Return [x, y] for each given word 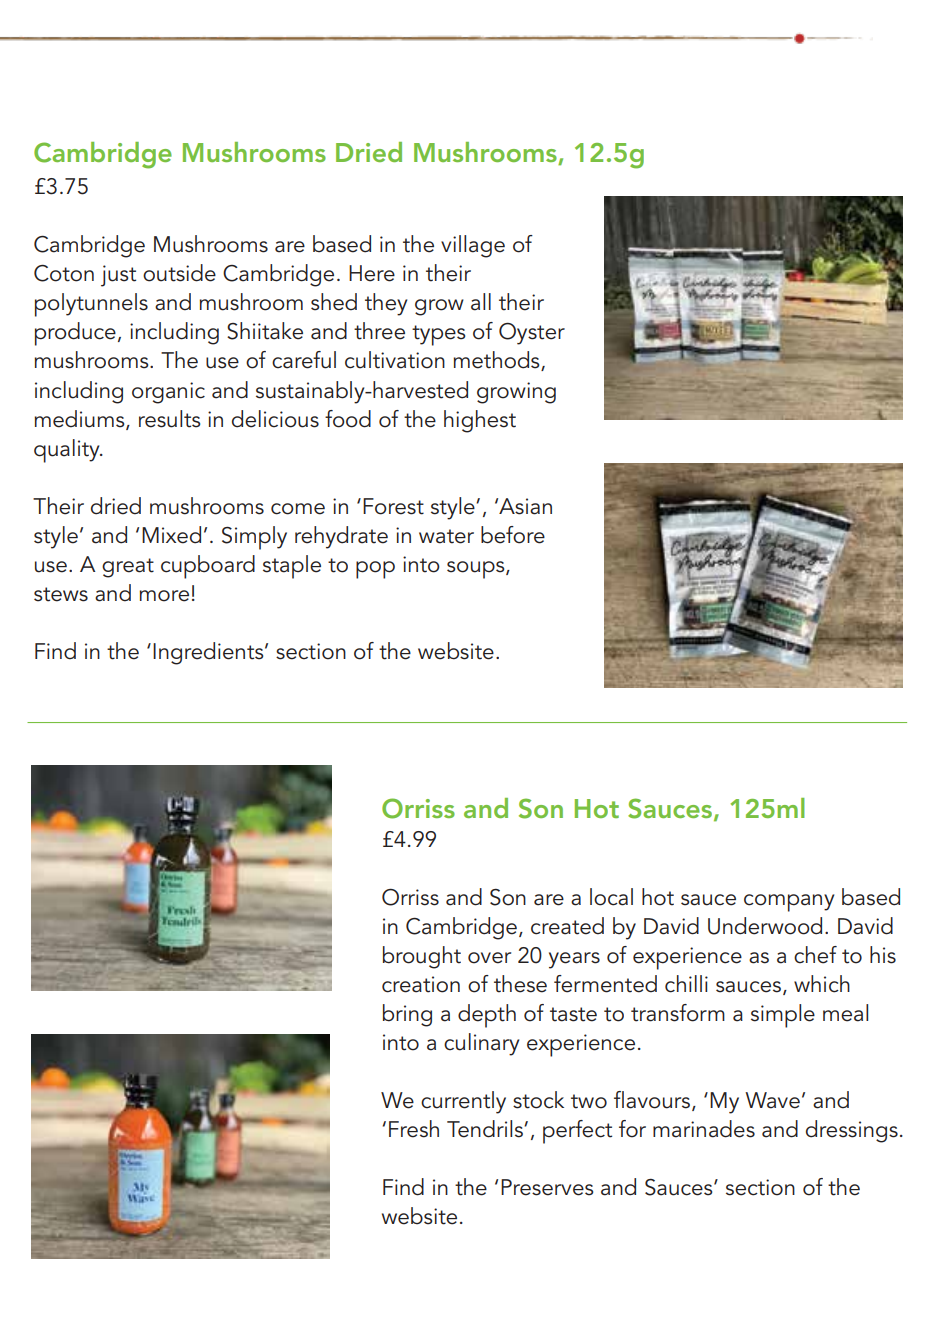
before [513, 535]
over [489, 958]
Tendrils [486, 1129]
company [789, 903]
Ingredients [209, 653]
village [473, 246]
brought [422, 957]
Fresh [414, 1129]
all [481, 302]
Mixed [171, 535]
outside [179, 273]
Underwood [765, 926]
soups [477, 570]
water [446, 536]
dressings [852, 1131]
